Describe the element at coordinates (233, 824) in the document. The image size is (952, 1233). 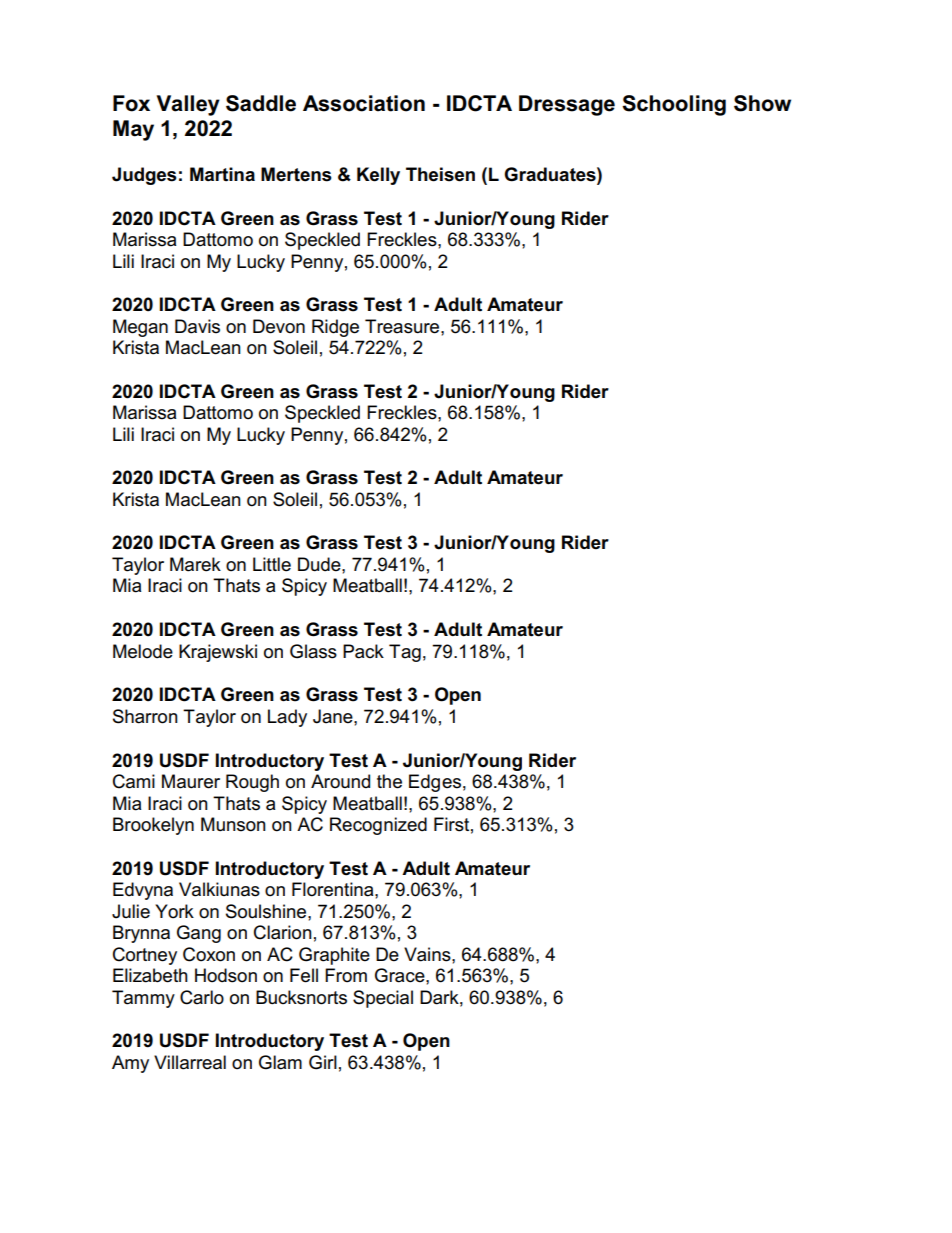
I see `Munson` at that location.
